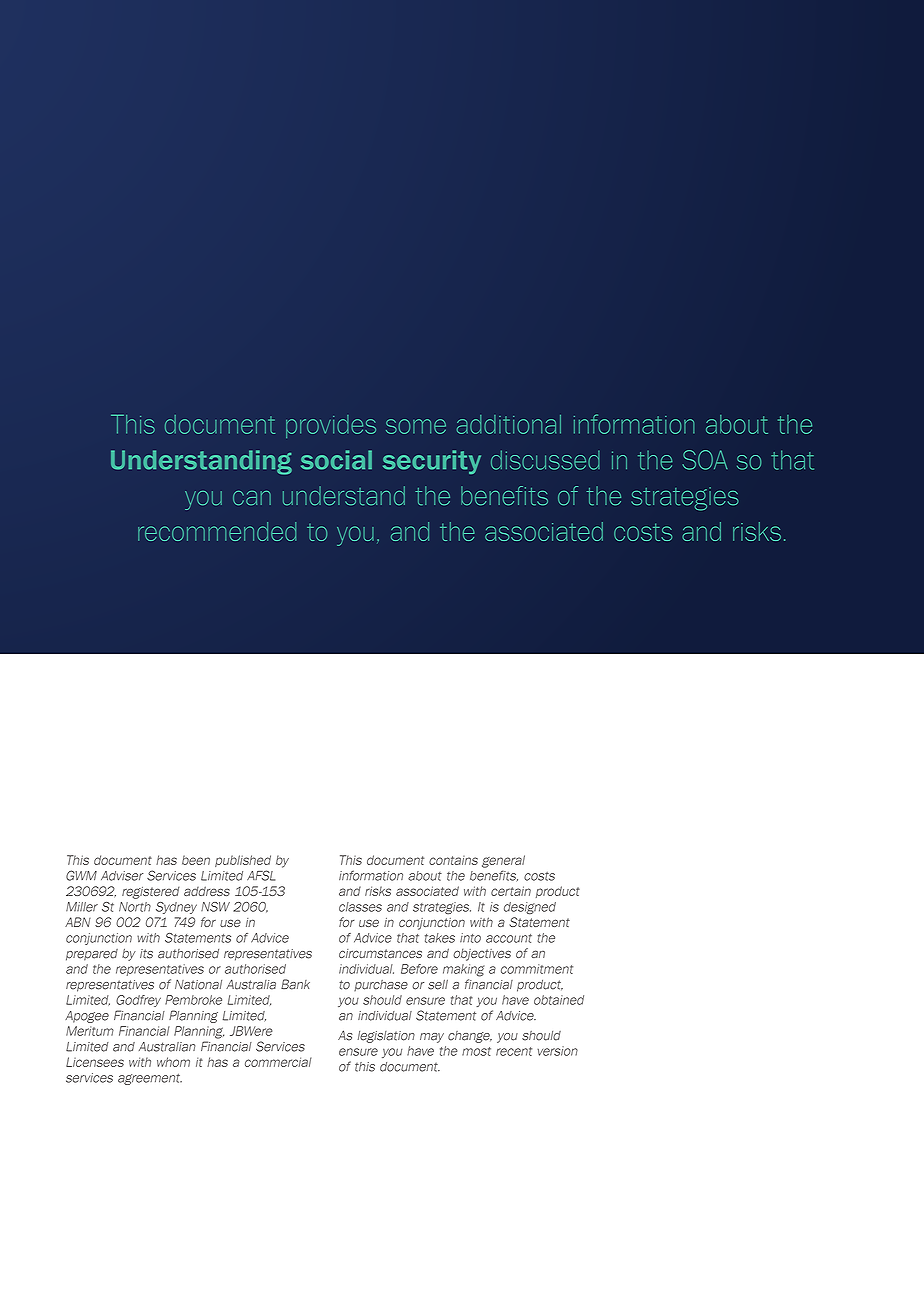 This document has height=1308, width=924. What do you see at coordinates (135, 907) in the document?
I see `North` at bounding box center [135, 907].
